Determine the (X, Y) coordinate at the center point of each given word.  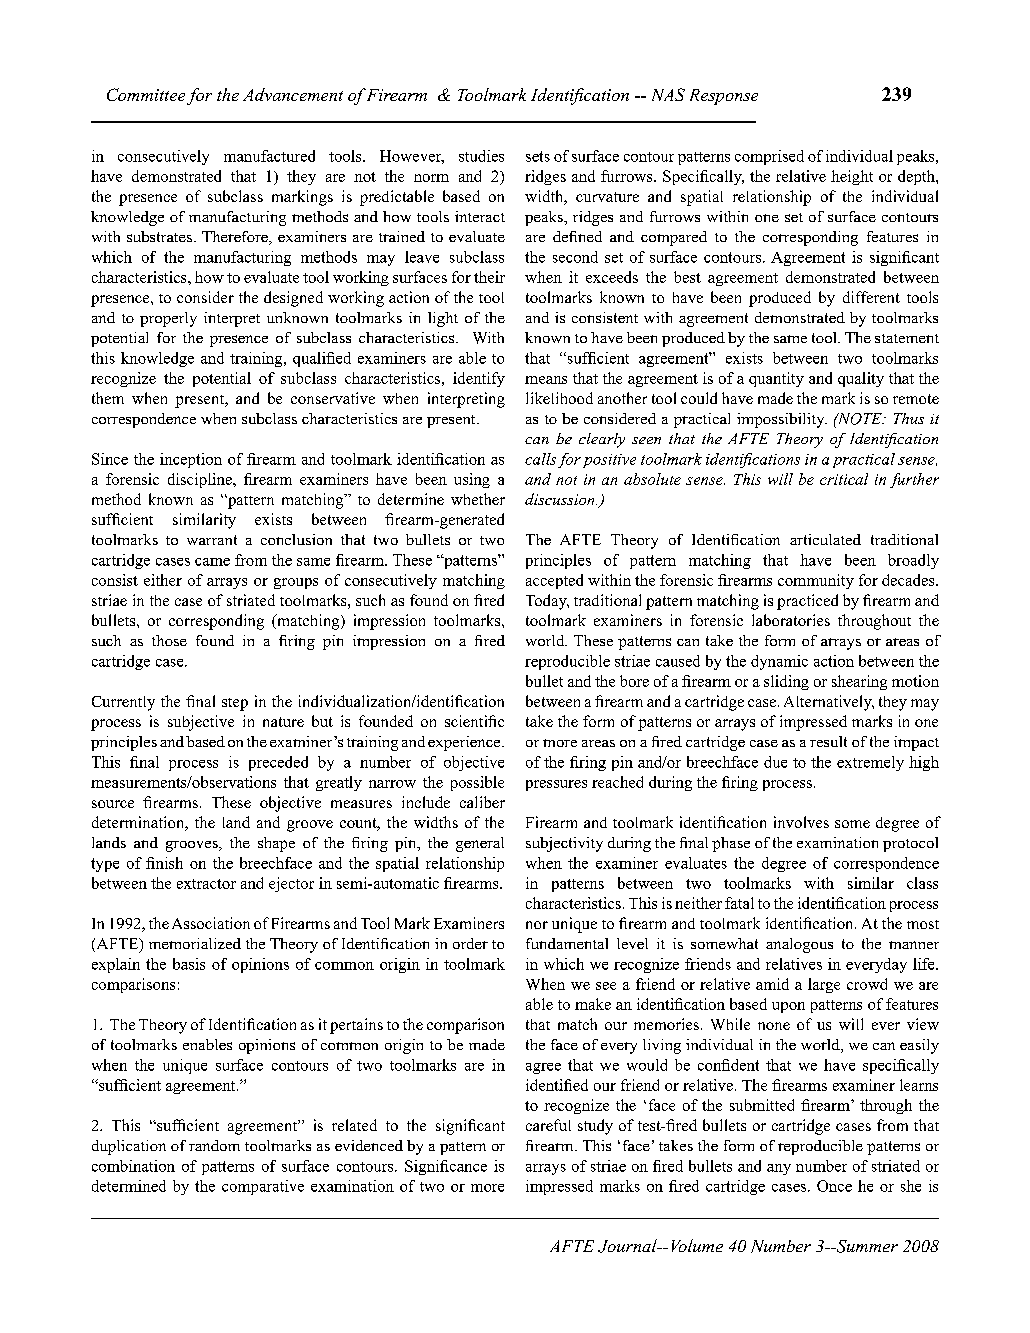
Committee (146, 94)
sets (538, 156)
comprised (769, 157)
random (214, 1145)
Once (834, 1186)
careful (548, 1125)
